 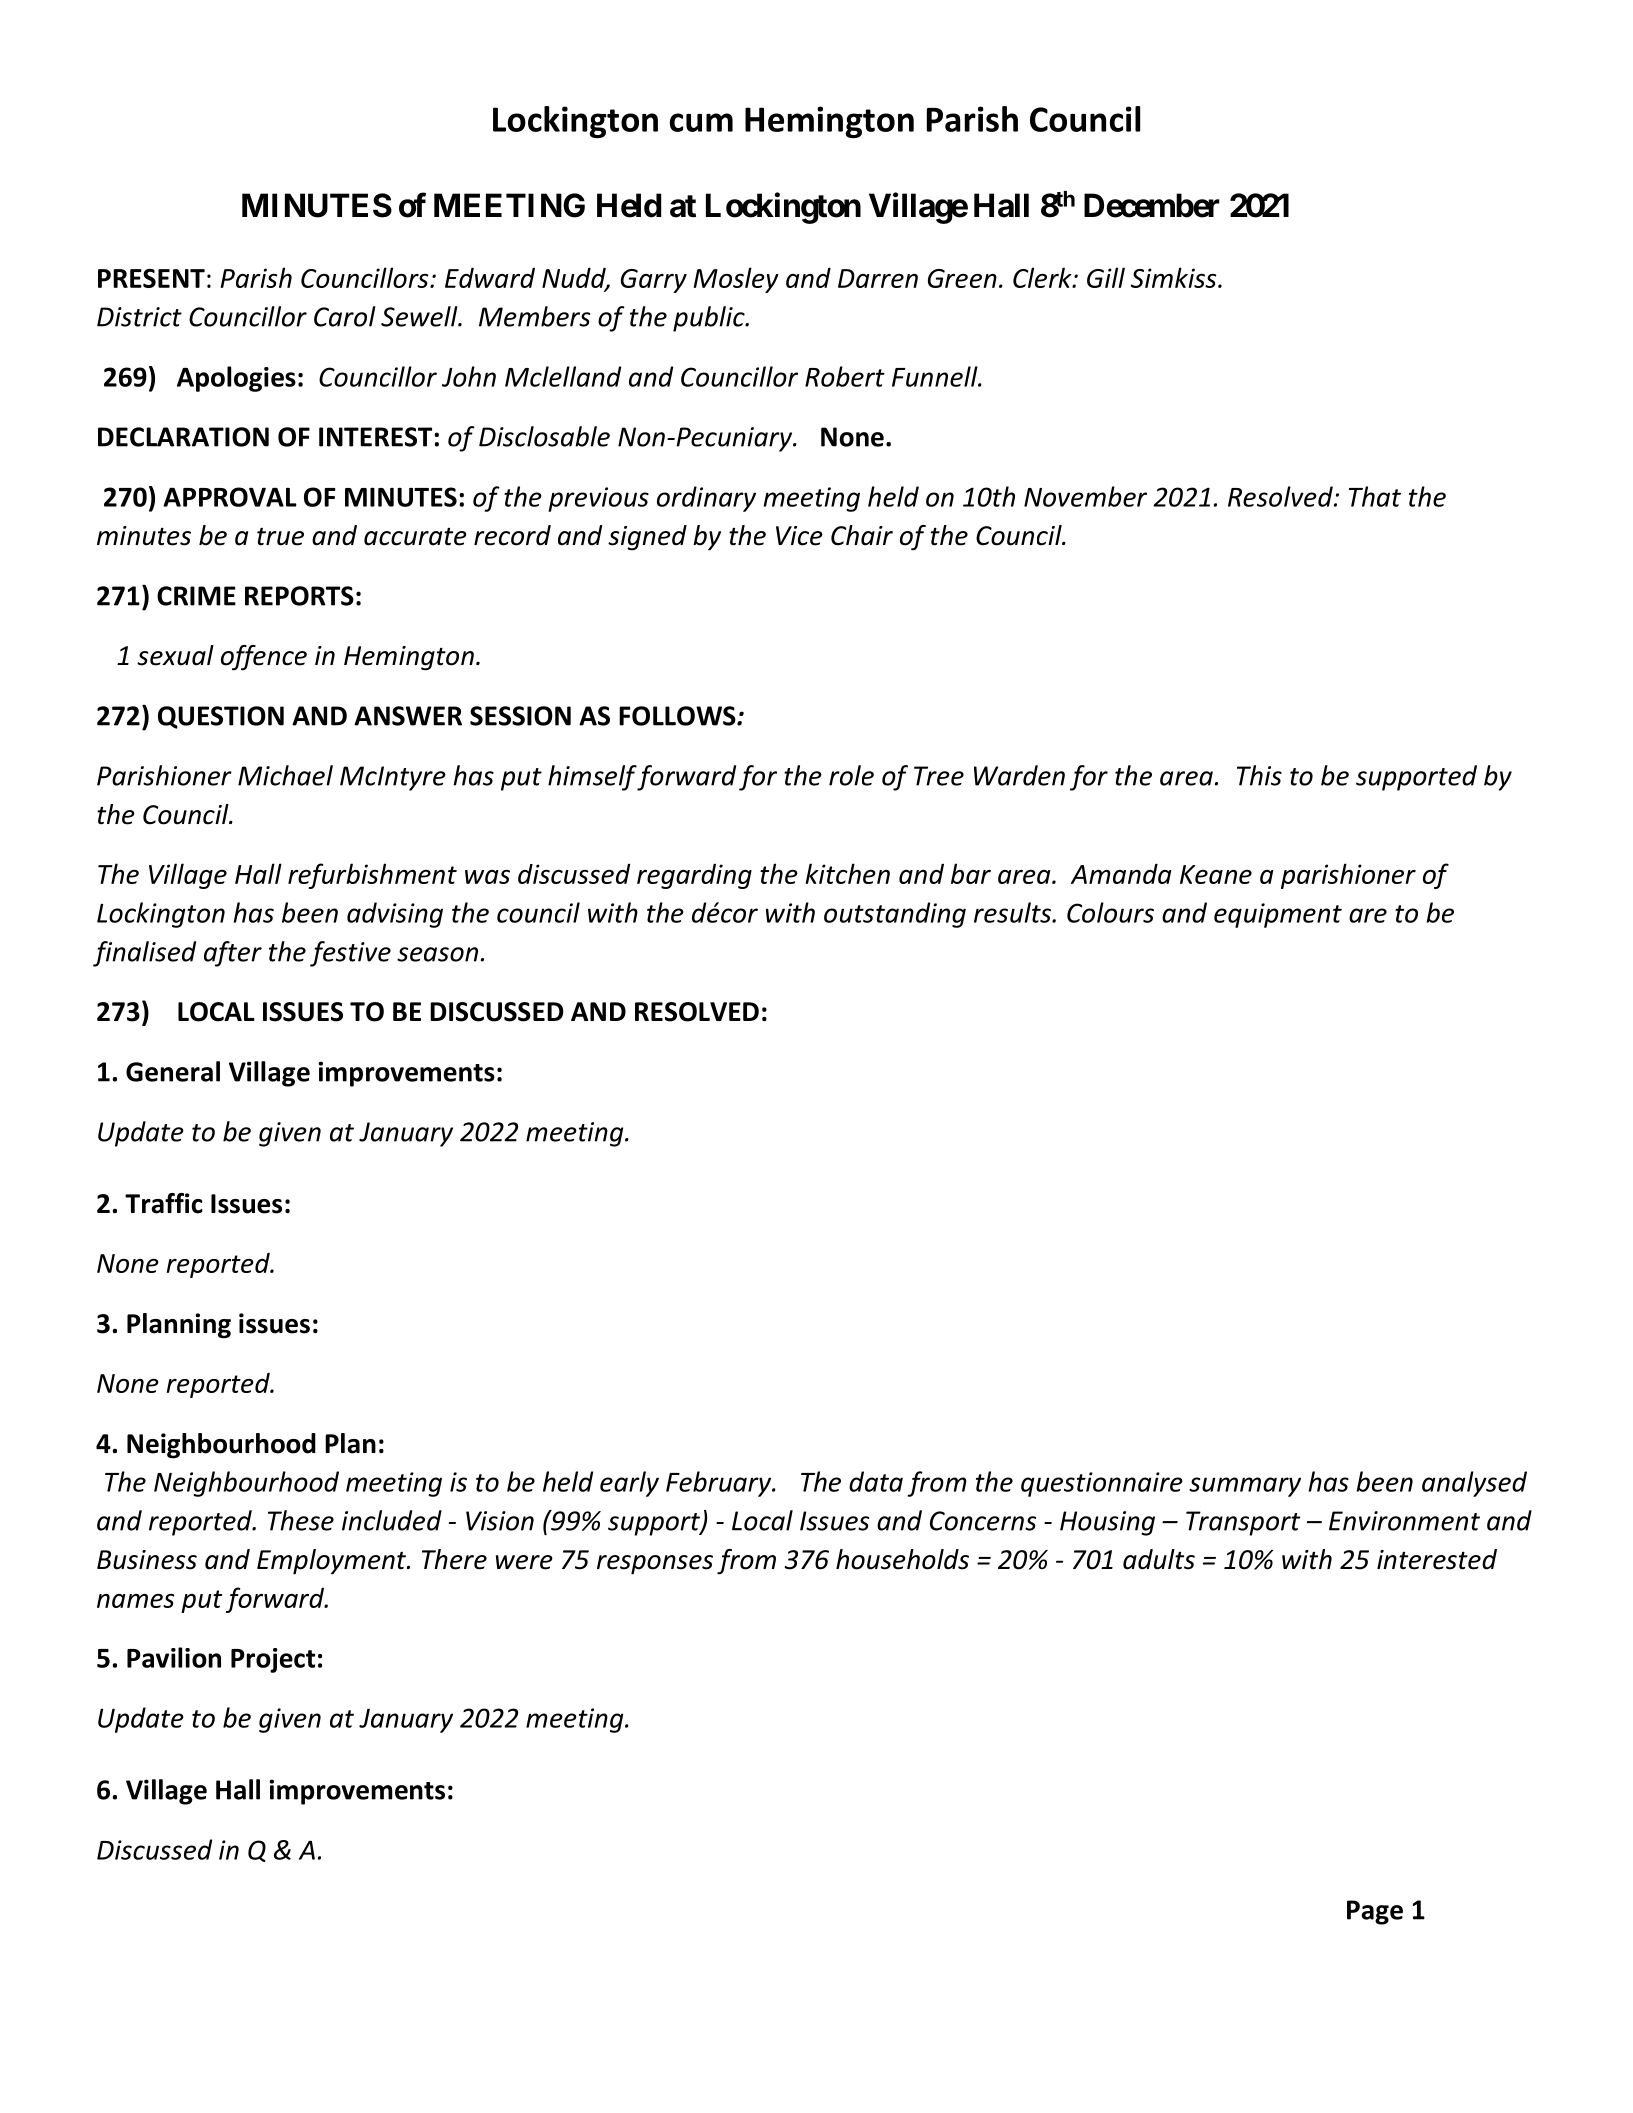 What do you see at coordinates (876, 1481) in the screenshot?
I see `data` at bounding box center [876, 1481].
